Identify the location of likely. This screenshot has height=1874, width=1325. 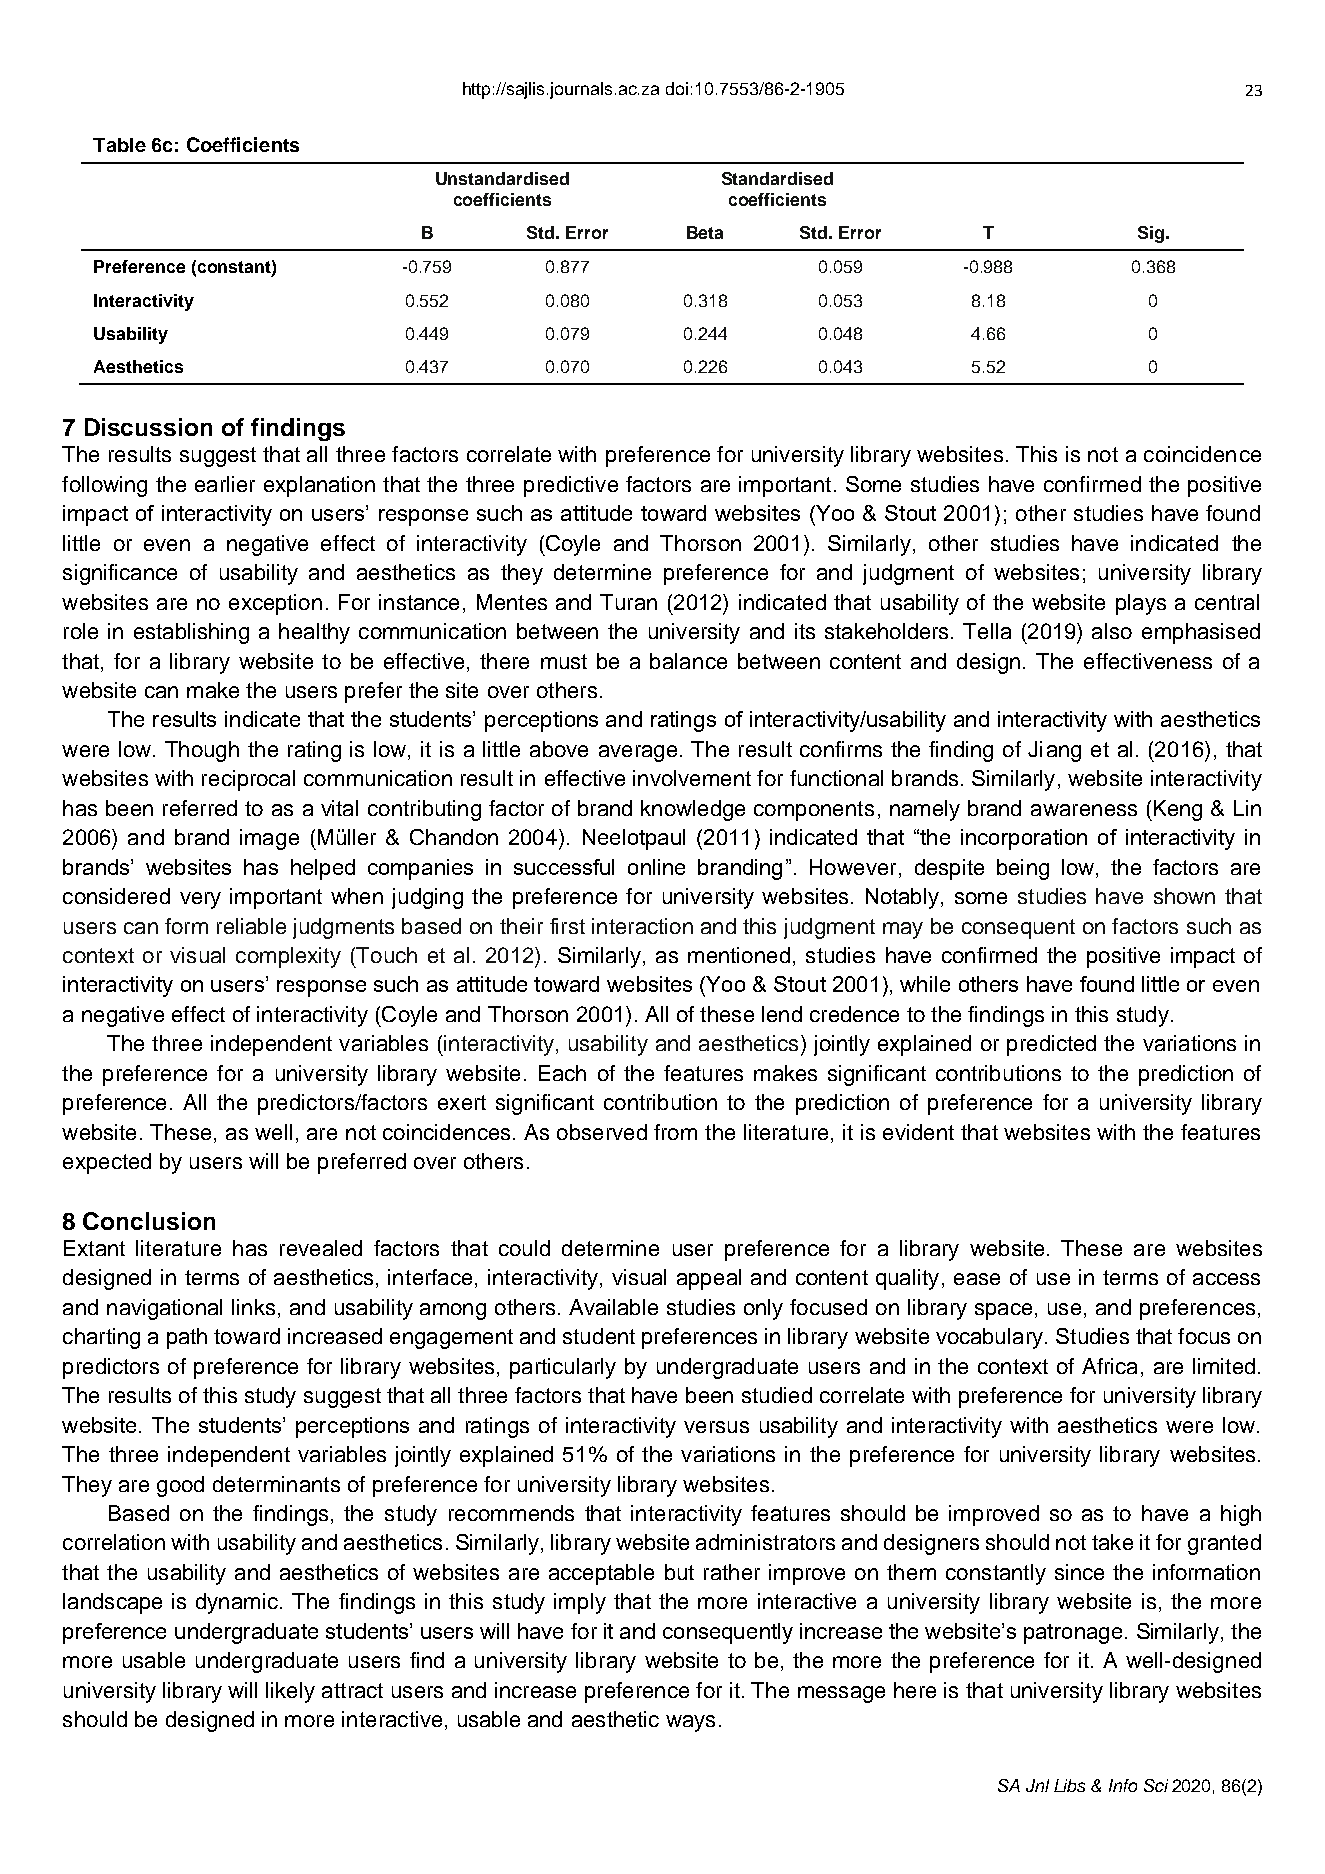
(290, 1692).
